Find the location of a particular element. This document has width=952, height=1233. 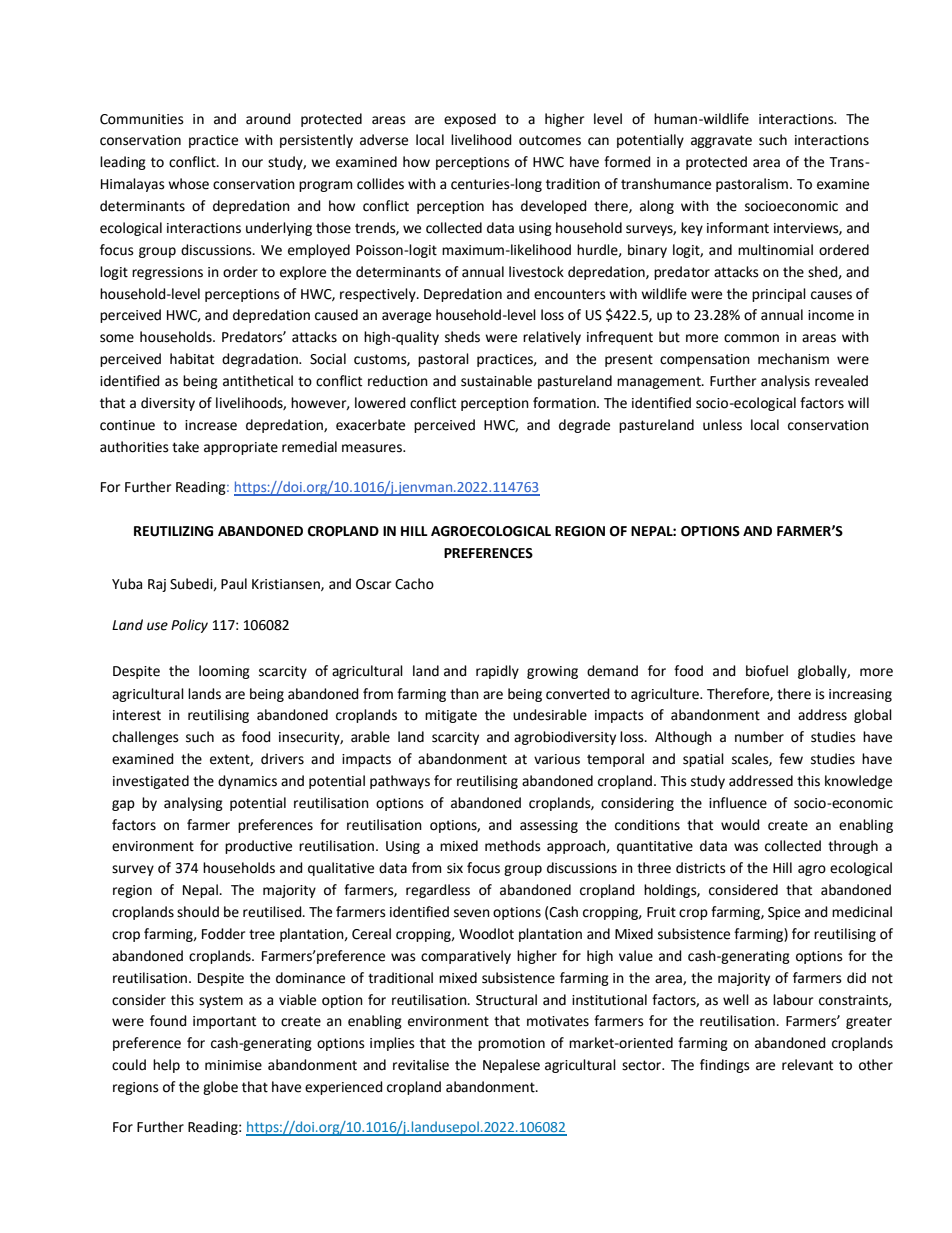

analysis is located at coordinates (785, 382).
